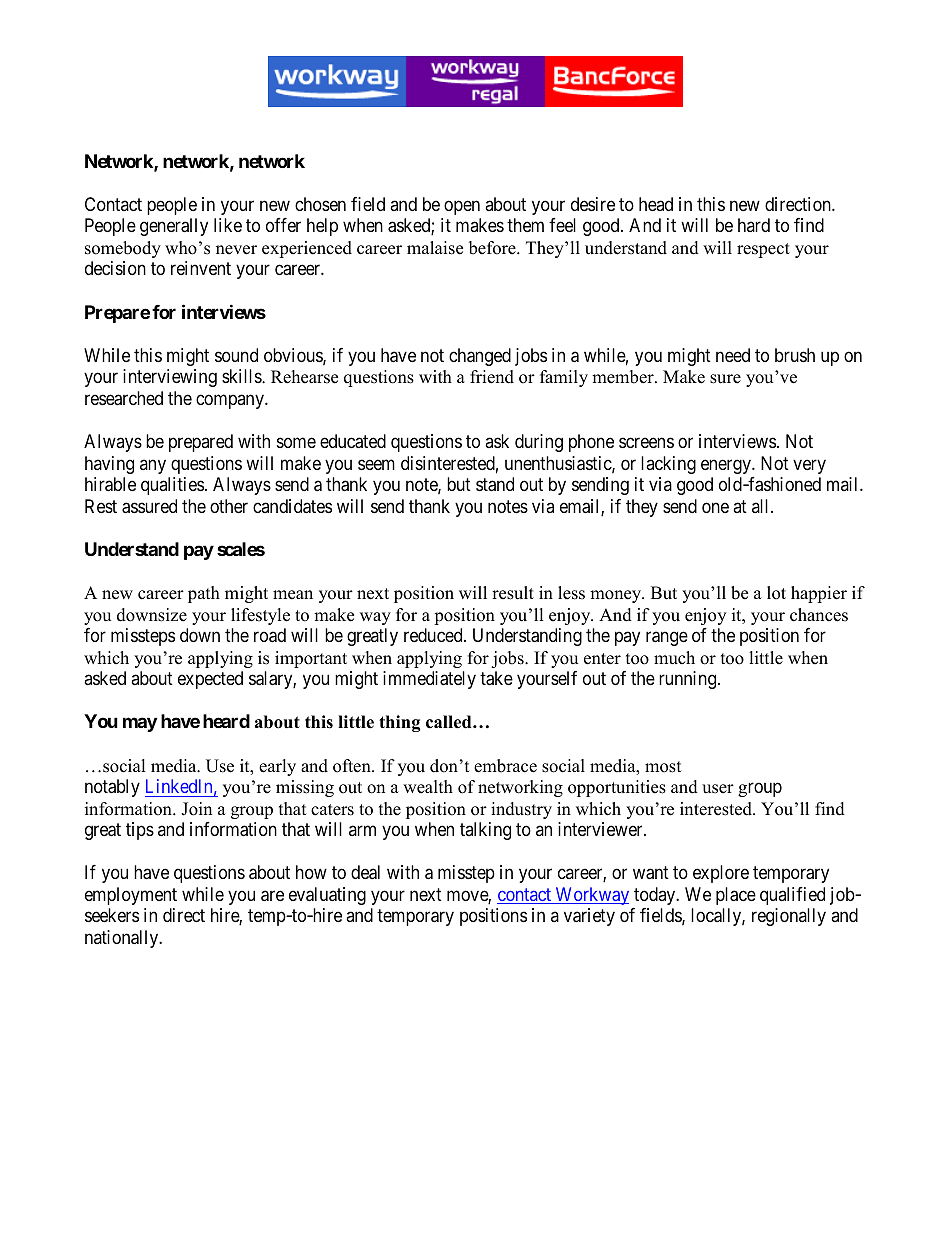 This screenshot has height=1233, width=952. I want to click on during, so click(539, 443).
